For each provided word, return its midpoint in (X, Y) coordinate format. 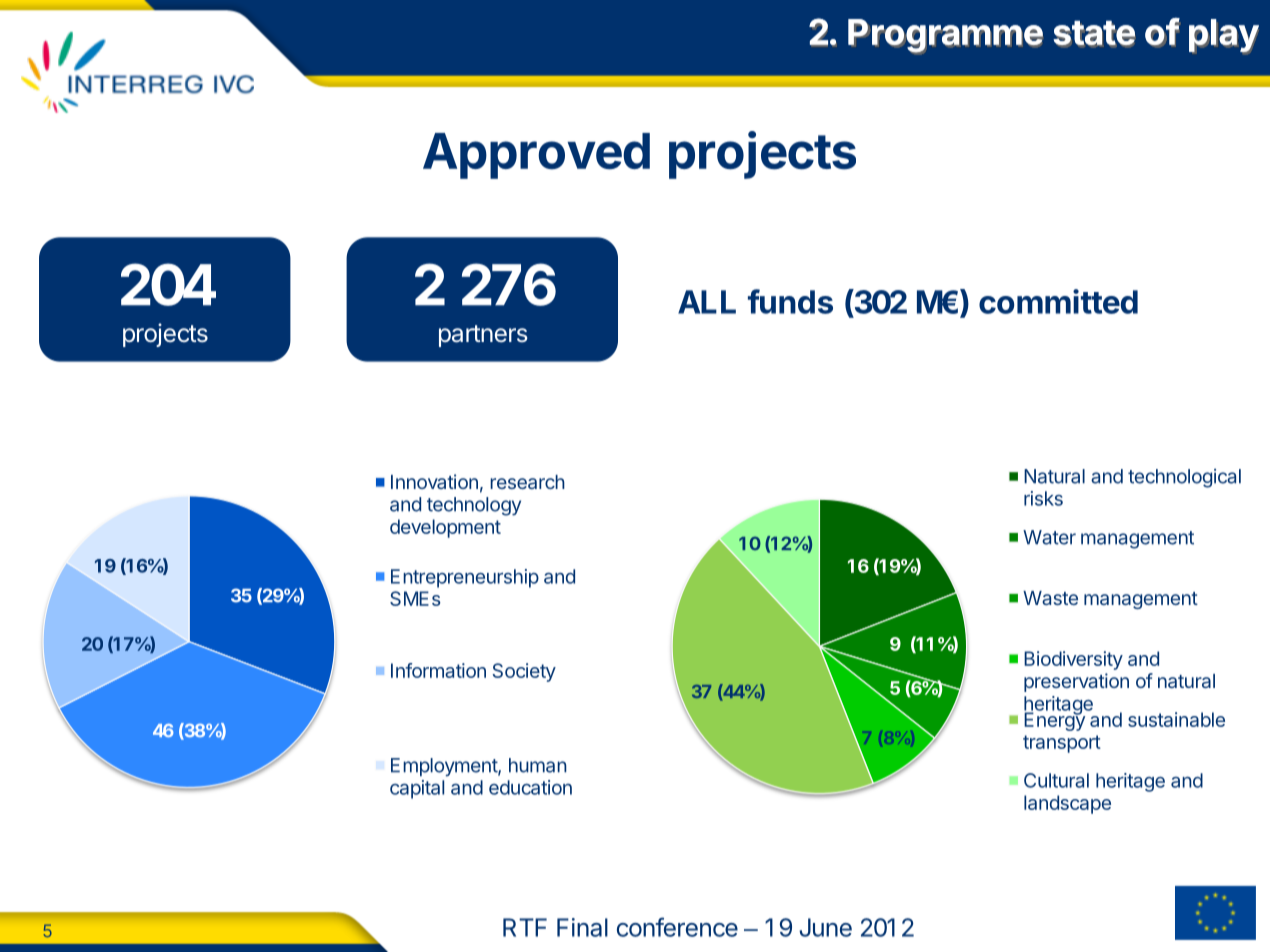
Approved (536, 156)
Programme (945, 36)
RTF (525, 927)
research (527, 482)
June (825, 927)
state (1094, 33)
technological (1184, 478)
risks (1043, 498)
